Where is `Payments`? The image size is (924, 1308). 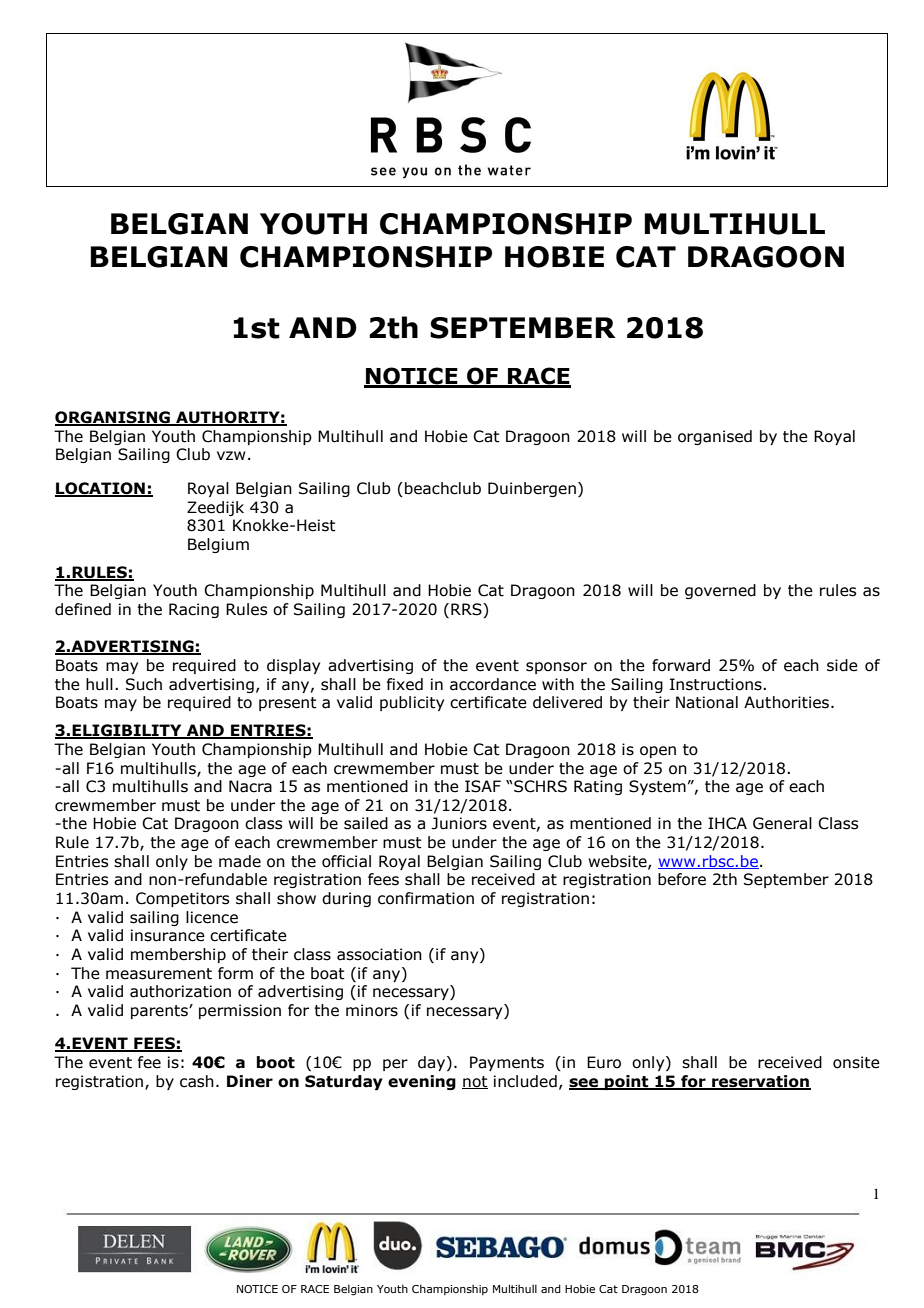 Payments is located at coordinates (507, 1063).
